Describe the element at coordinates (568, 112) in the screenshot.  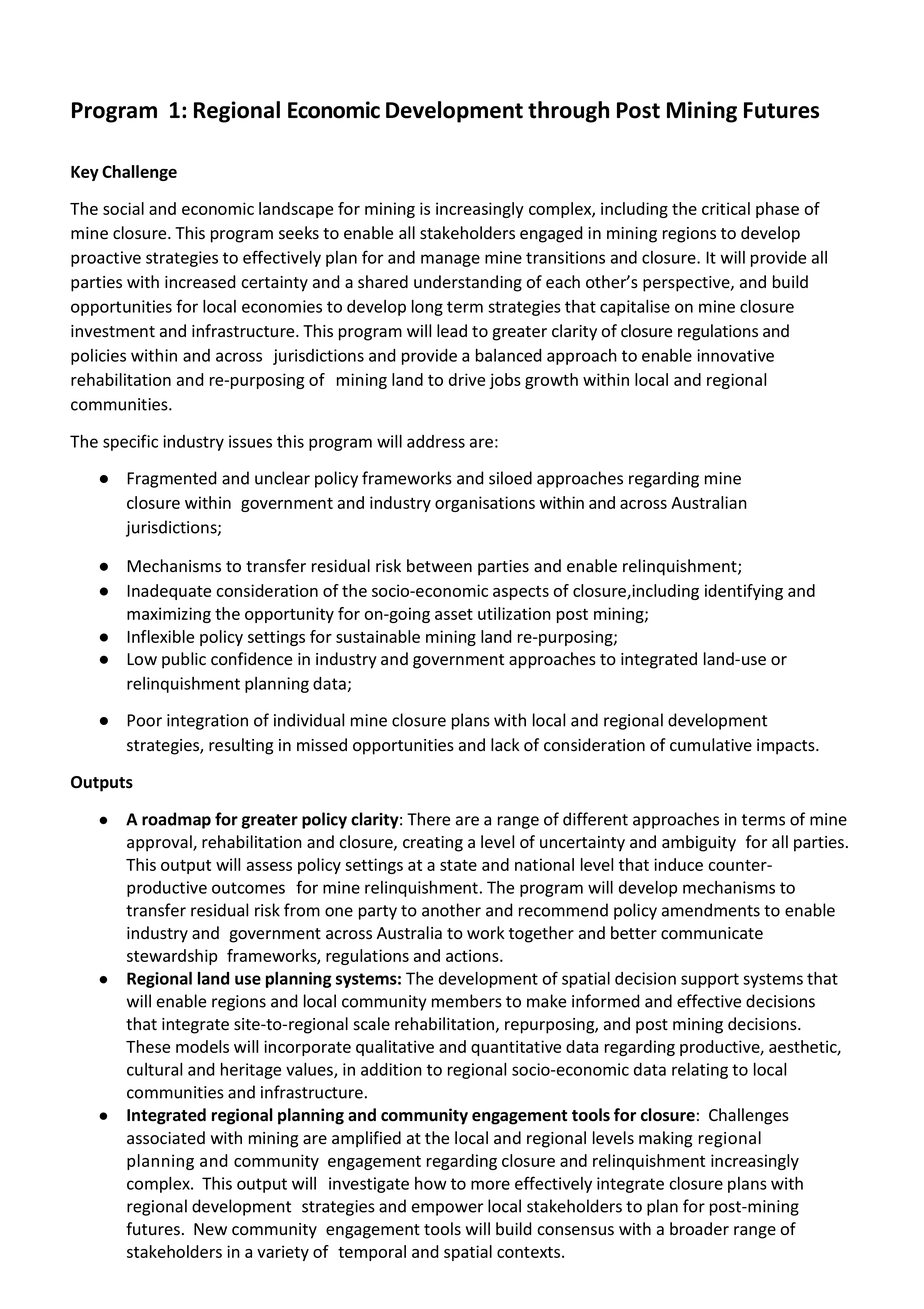
I see `through` at that location.
